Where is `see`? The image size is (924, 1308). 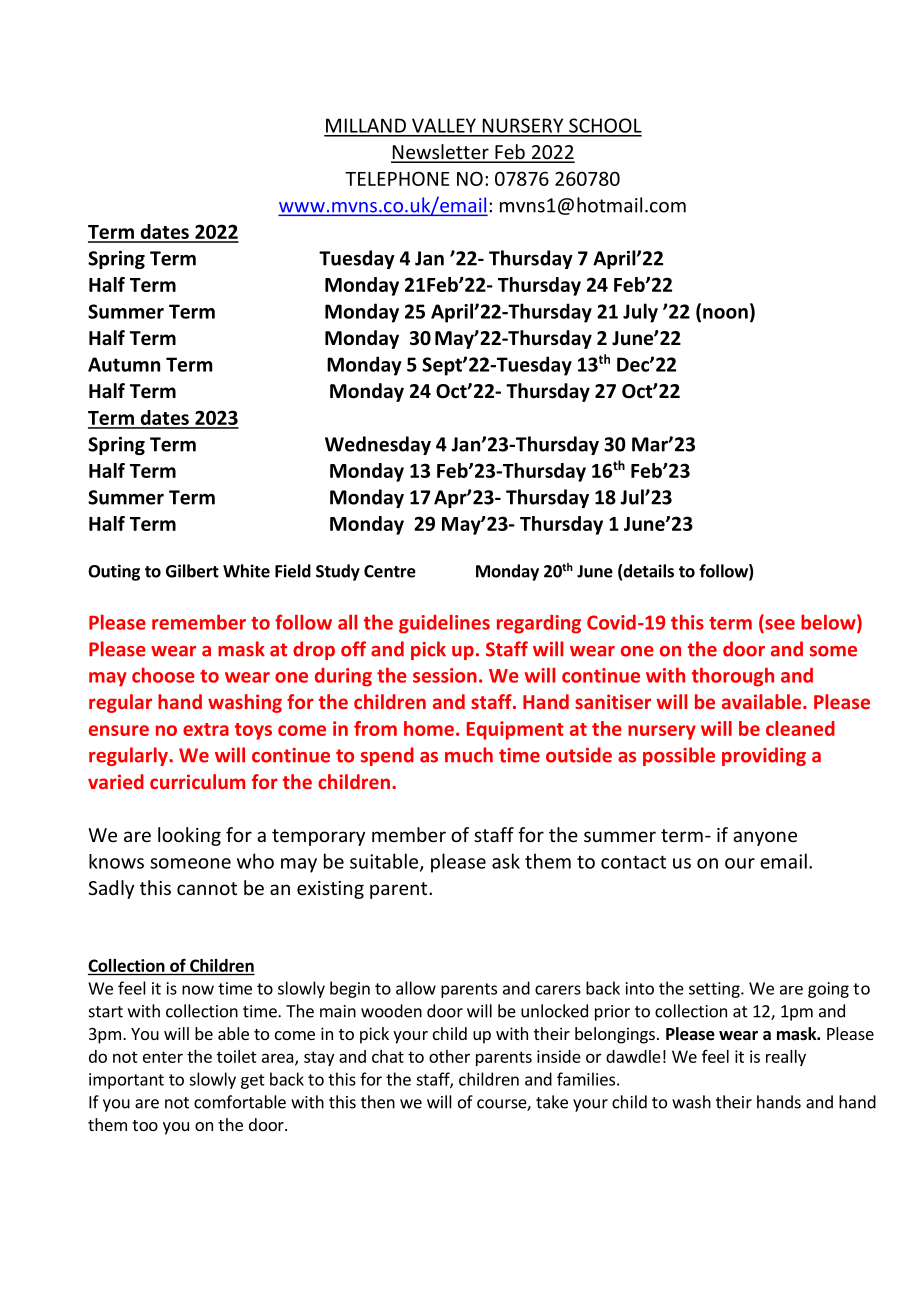
see is located at coordinates (779, 625).
